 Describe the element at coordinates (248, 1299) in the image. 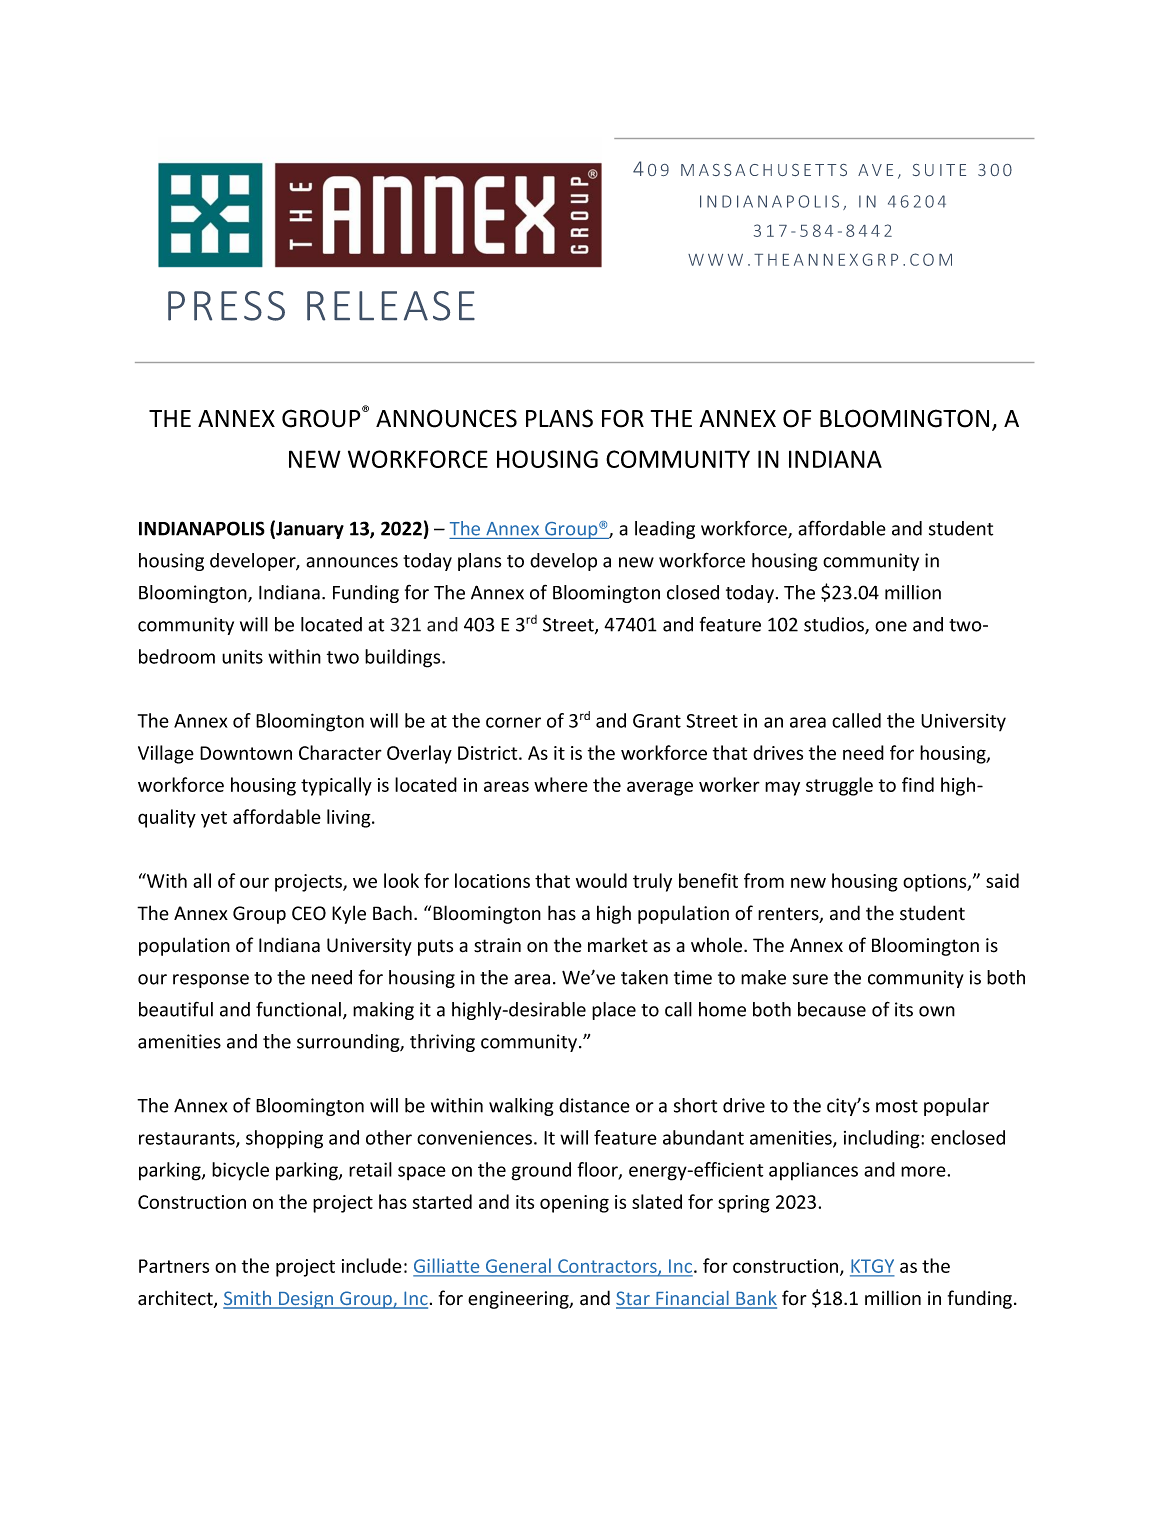

I see `Smith` at that location.
